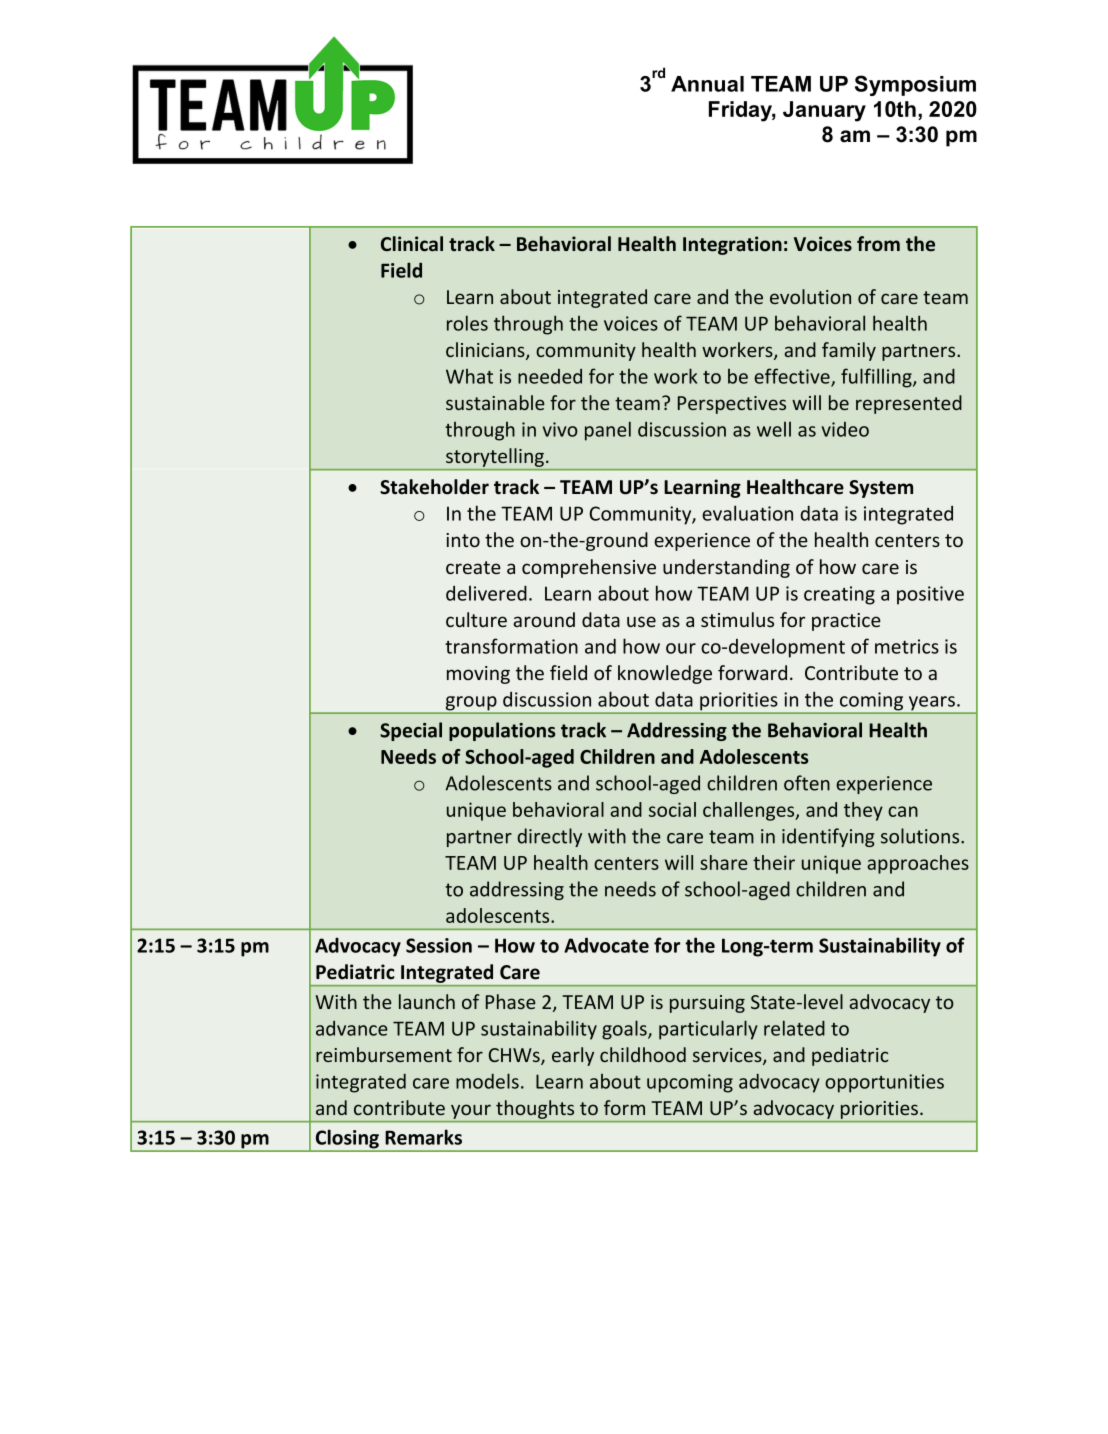 The height and width of the document is (1434, 1108). What do you see at coordinates (884, 1083) in the document?
I see `opportunities` at bounding box center [884, 1083].
